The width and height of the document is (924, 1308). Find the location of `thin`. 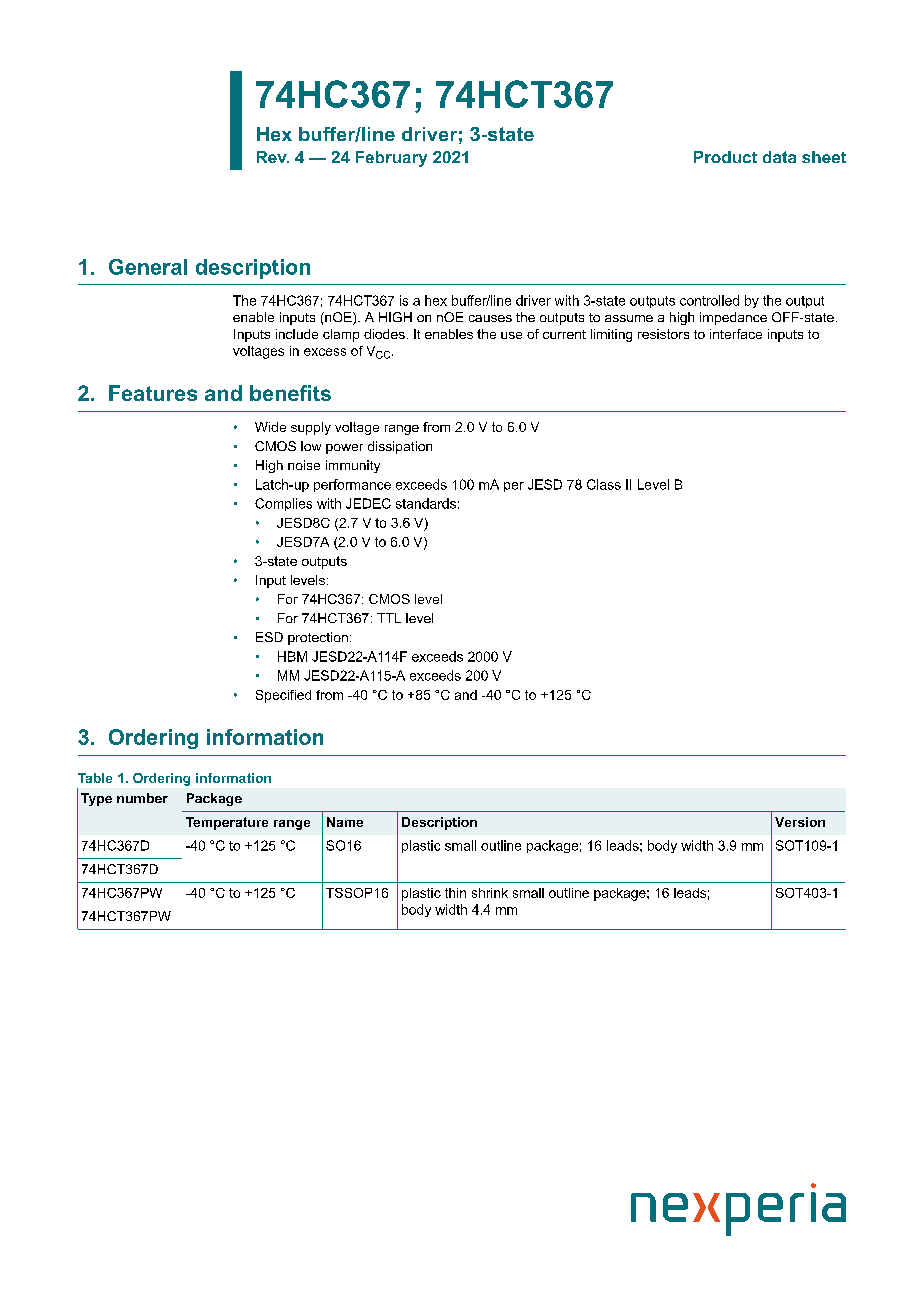

thin is located at coordinates (455, 893).
